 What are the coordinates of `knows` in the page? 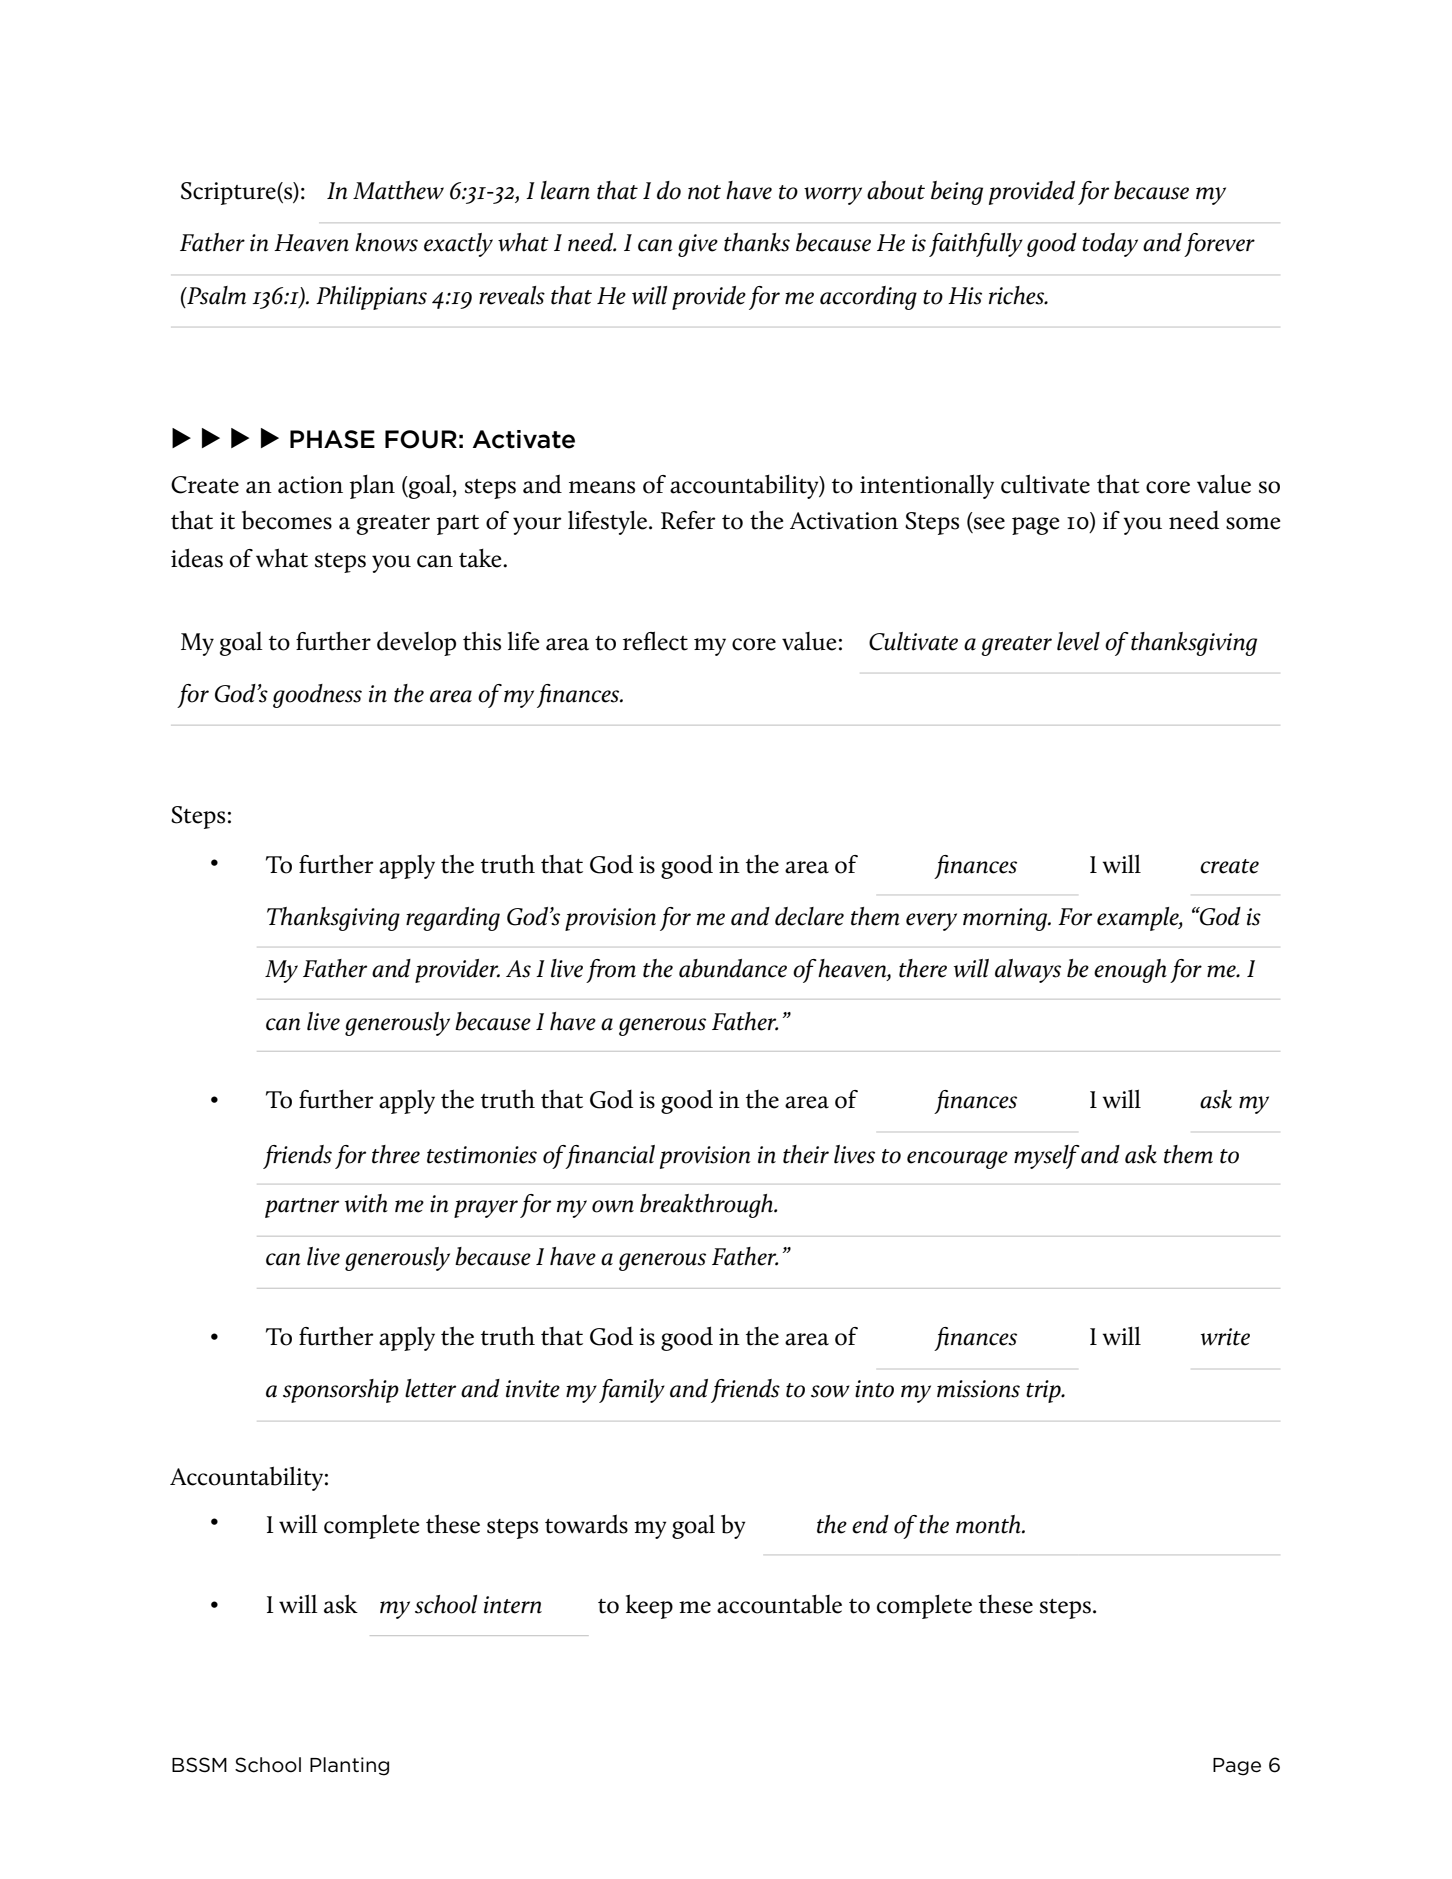 It's located at (386, 242).
